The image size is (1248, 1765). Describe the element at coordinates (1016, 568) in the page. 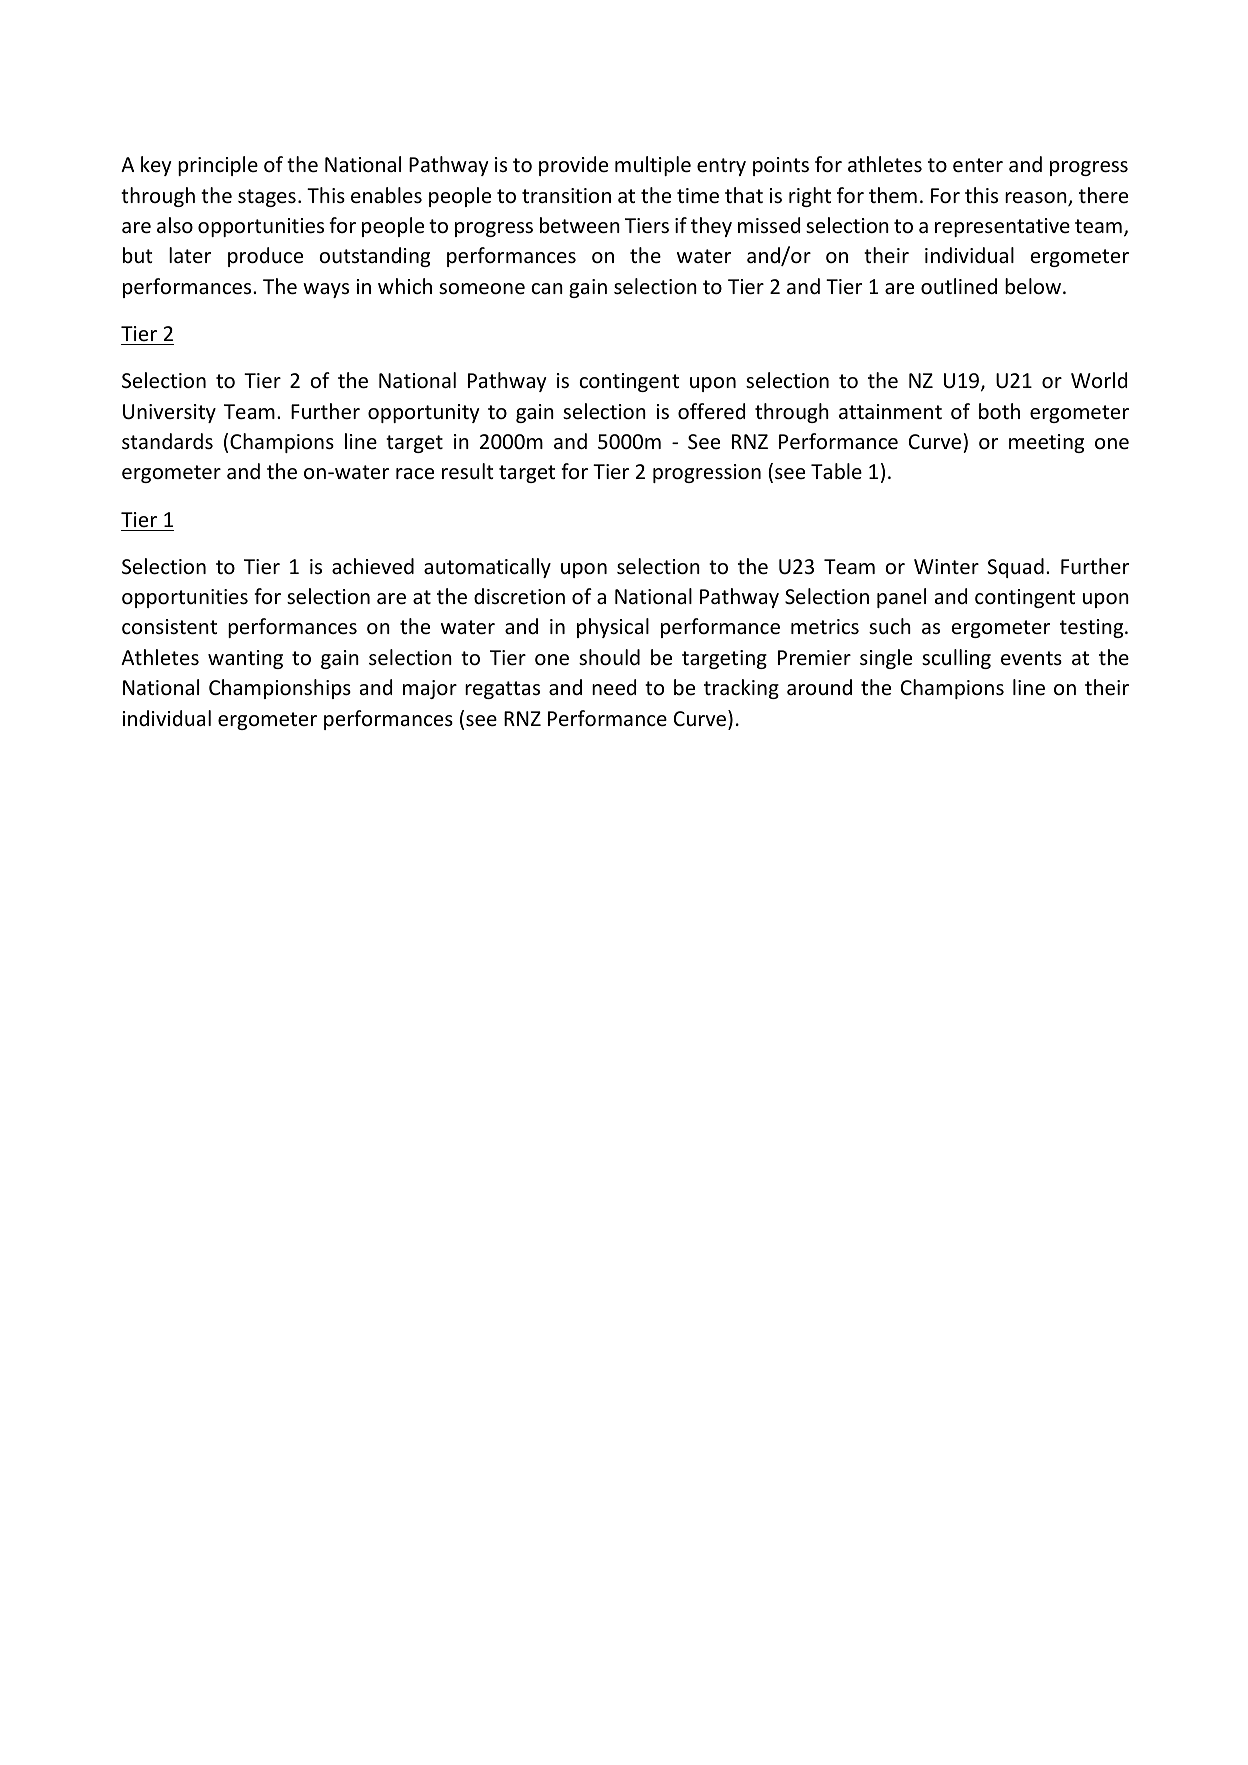

I see `Squad` at that location.
